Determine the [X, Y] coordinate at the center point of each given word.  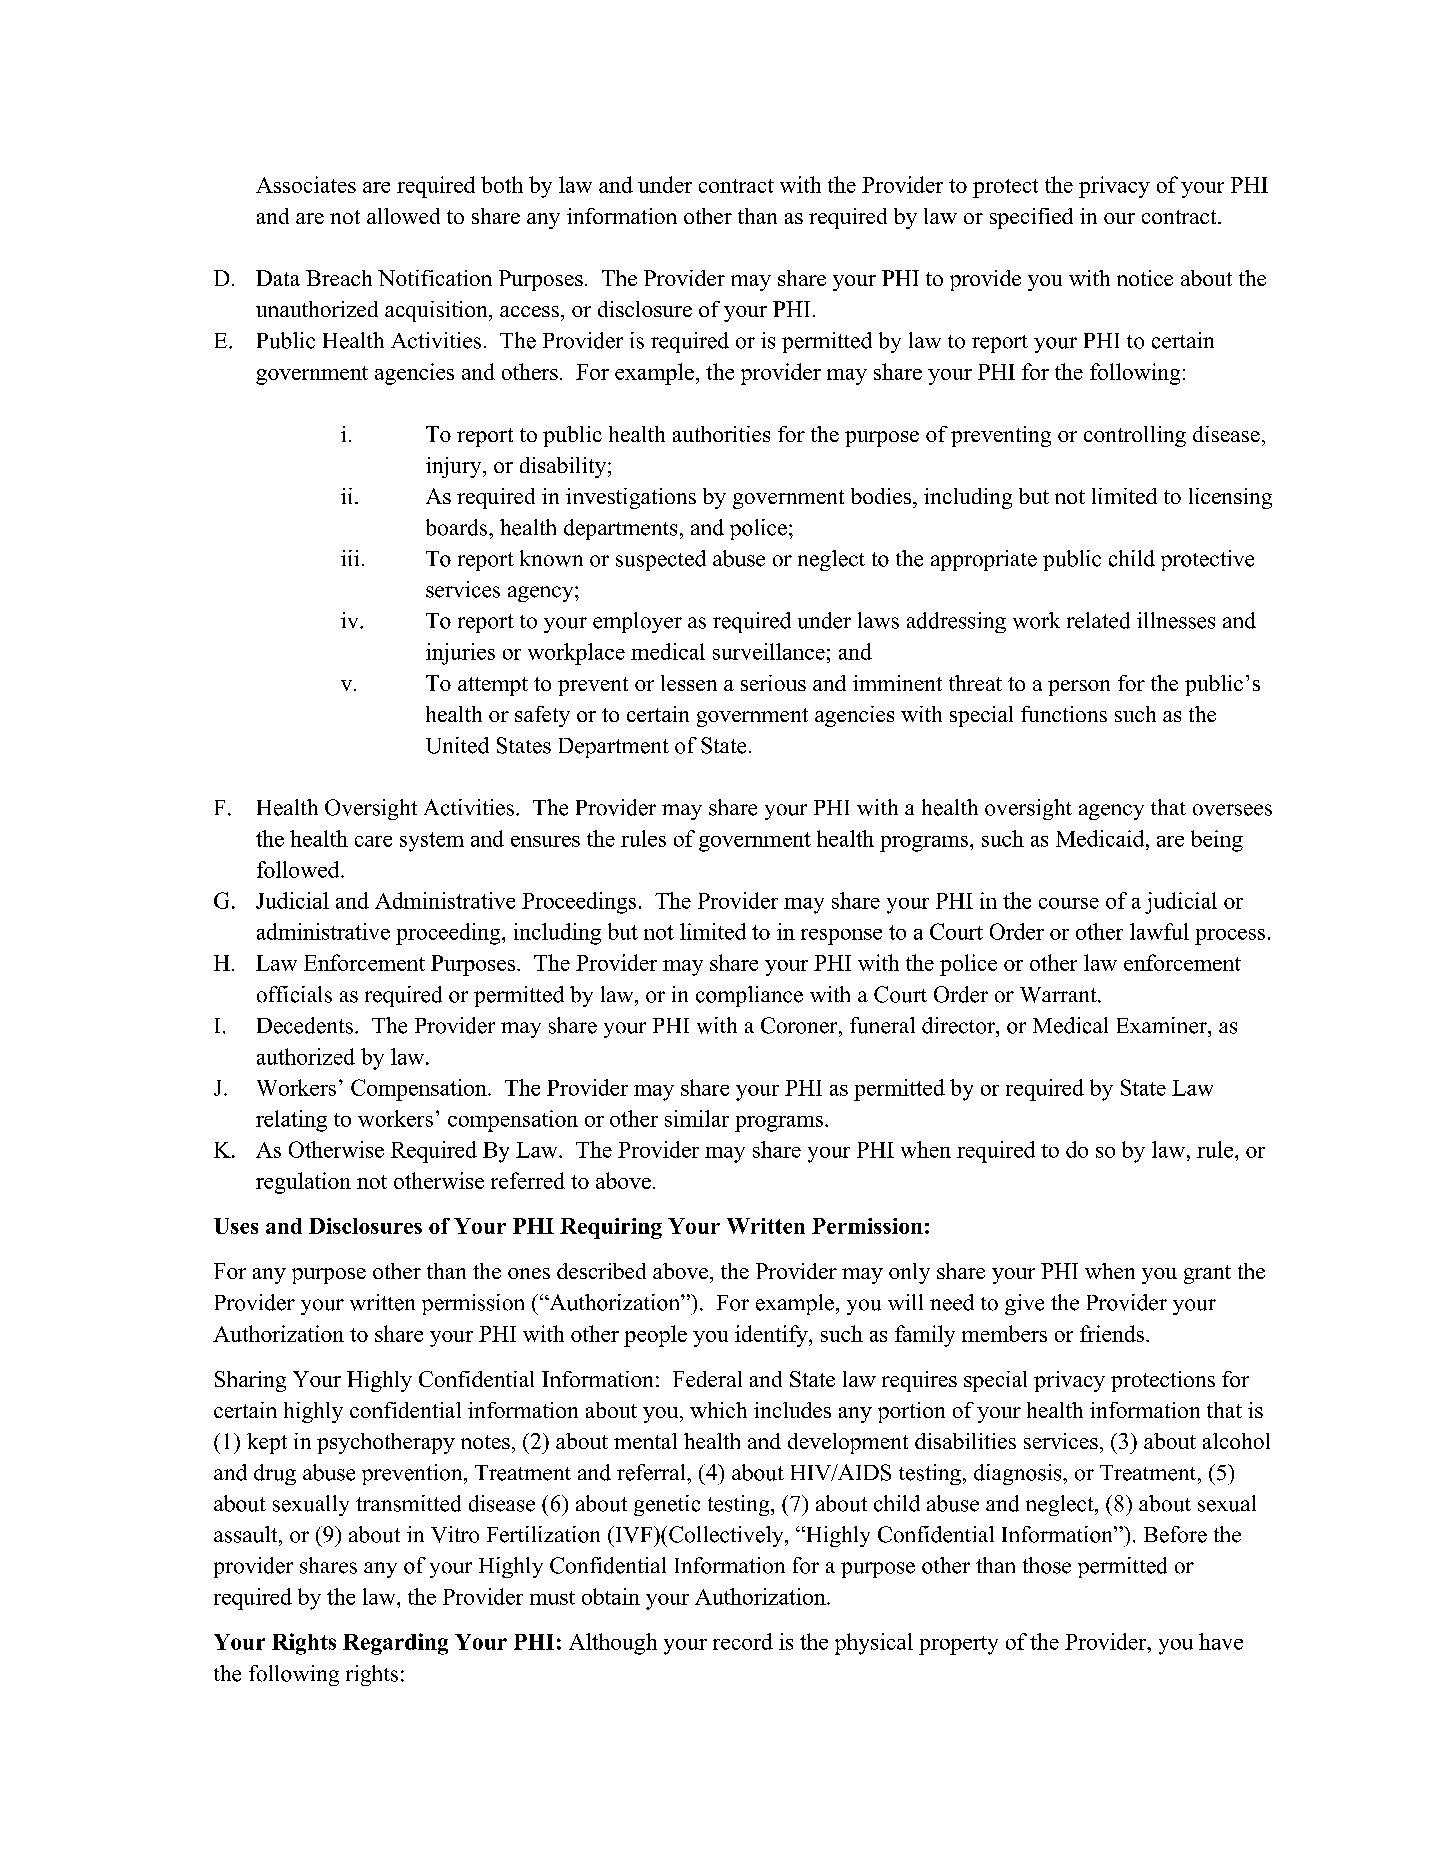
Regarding [395, 1644]
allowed [403, 216]
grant [1207, 1274]
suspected [661, 560]
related [1098, 620]
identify [772, 1336]
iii [350, 558]
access [529, 311]
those [1047, 1565]
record [743, 1641]
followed [299, 869]
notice [1145, 278]
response [841, 937]
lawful [1159, 931]
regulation [303, 1183]
